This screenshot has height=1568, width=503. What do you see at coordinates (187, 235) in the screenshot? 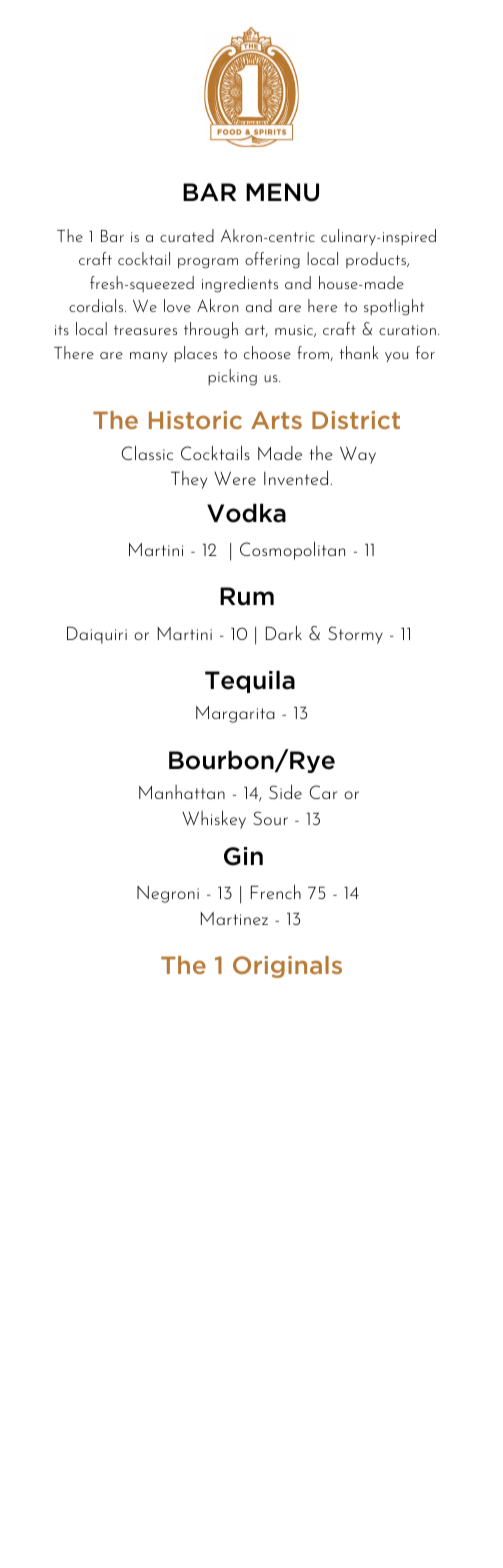
I see `curated` at bounding box center [187, 235].
